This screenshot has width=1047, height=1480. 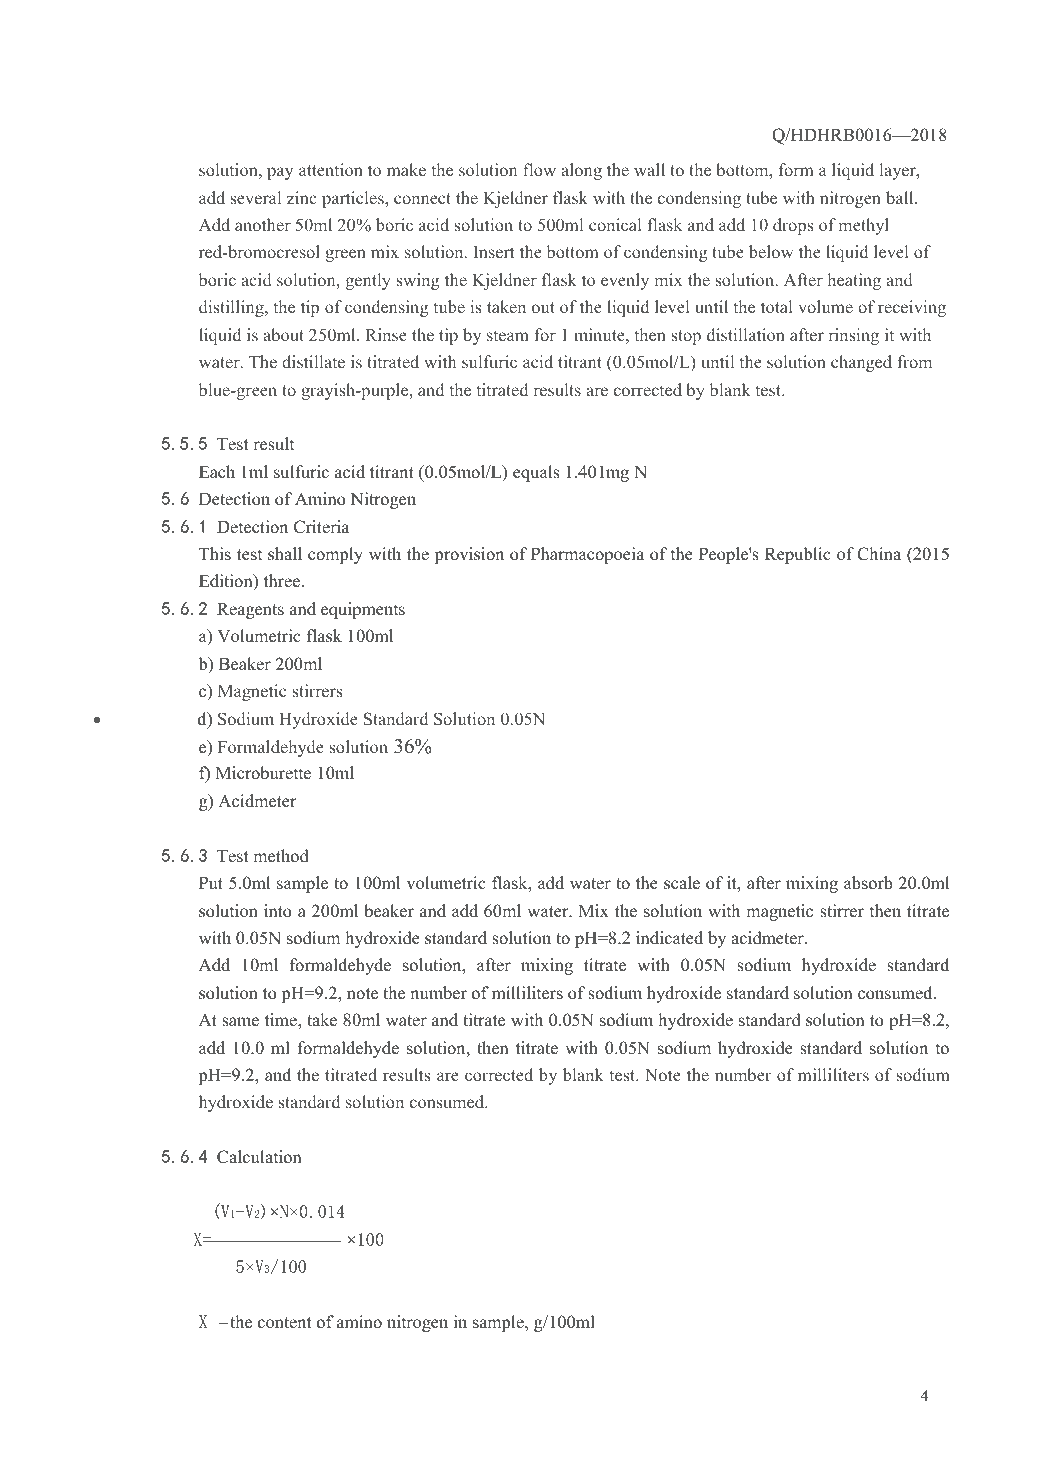 I want to click on along, so click(x=581, y=171).
